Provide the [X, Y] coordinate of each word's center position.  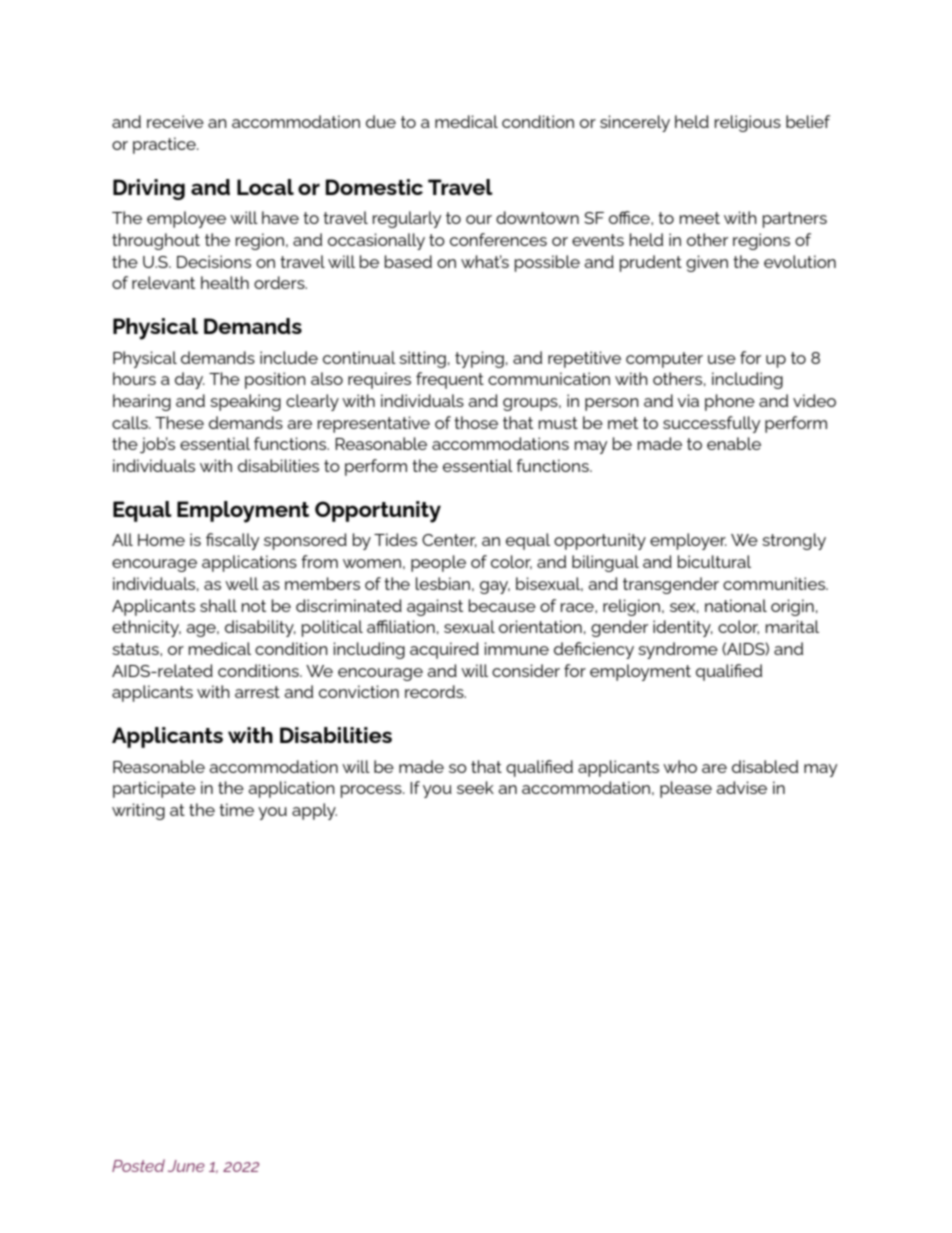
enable [734, 443]
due [381, 121]
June [186, 1166]
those [476, 422]
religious [748, 123]
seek [475, 787]
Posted [138, 1165]
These [179, 422]
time [236, 809]
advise [741, 787]
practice [165, 145]
